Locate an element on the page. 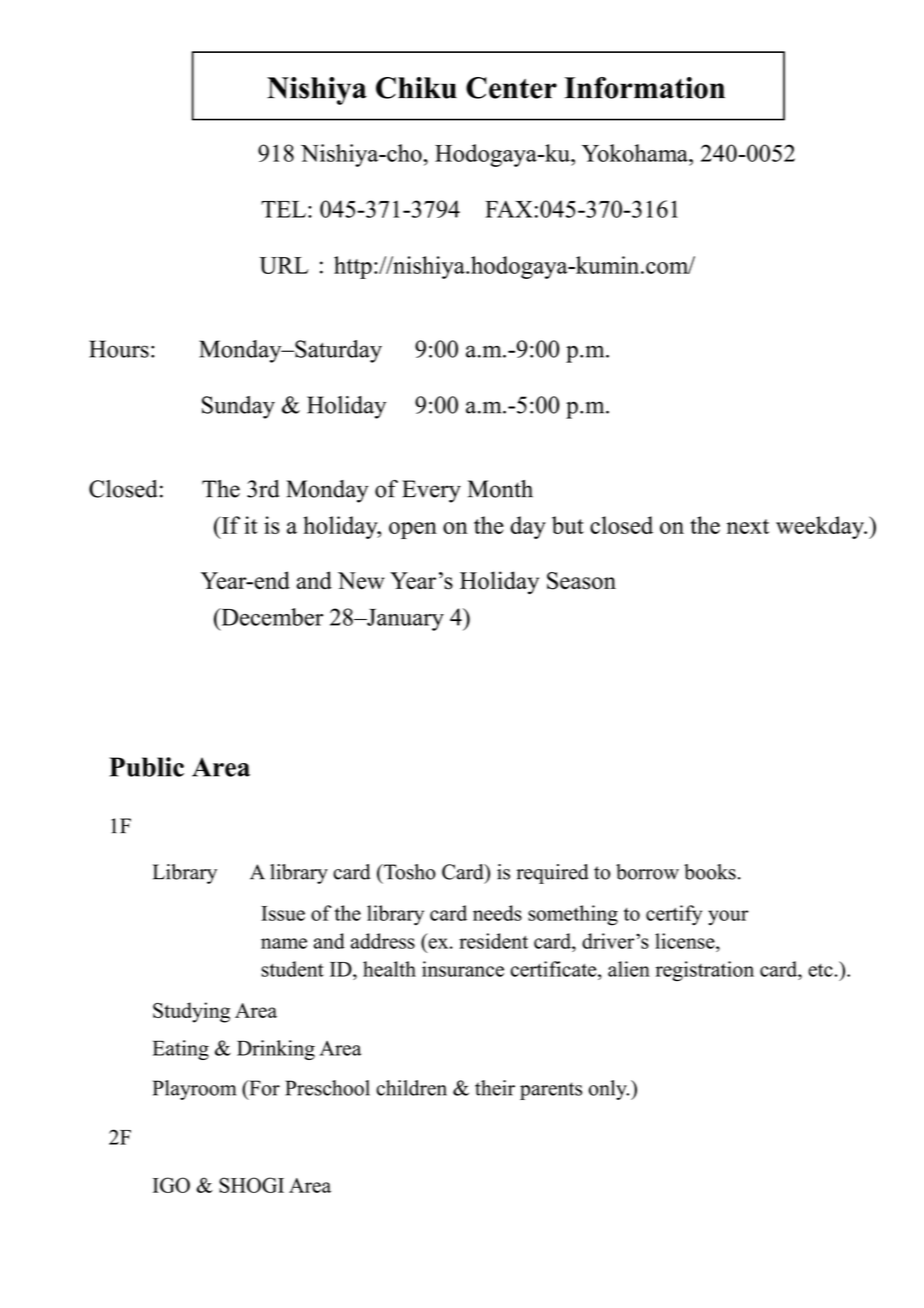 This document has height=1308, width=924. next is located at coordinates (748, 526).
